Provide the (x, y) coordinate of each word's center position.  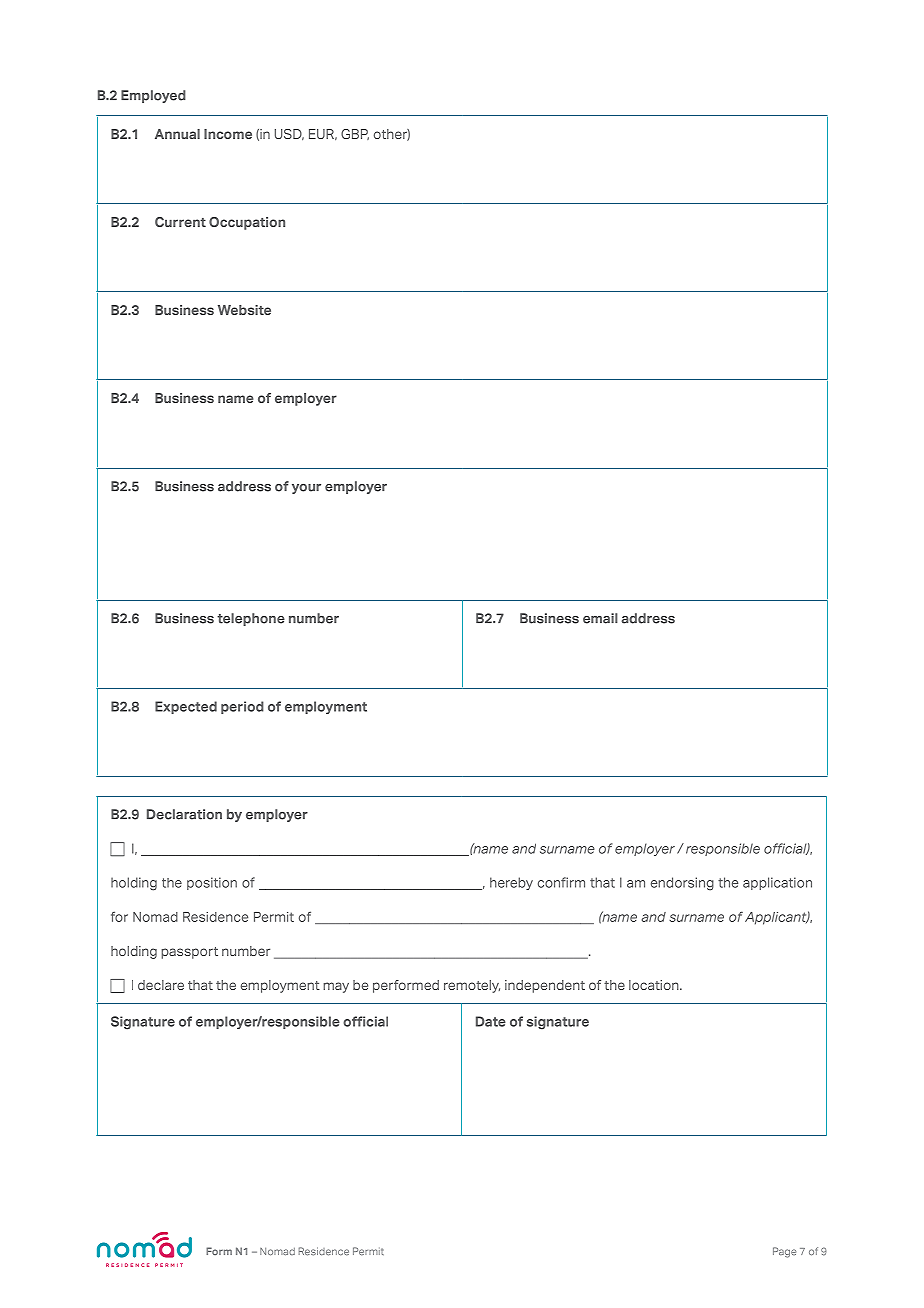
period (242, 707)
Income (228, 134)
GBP (355, 134)
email (600, 618)
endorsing (682, 884)
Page (784, 1252)
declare (161, 985)
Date (491, 1021)
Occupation (247, 223)
